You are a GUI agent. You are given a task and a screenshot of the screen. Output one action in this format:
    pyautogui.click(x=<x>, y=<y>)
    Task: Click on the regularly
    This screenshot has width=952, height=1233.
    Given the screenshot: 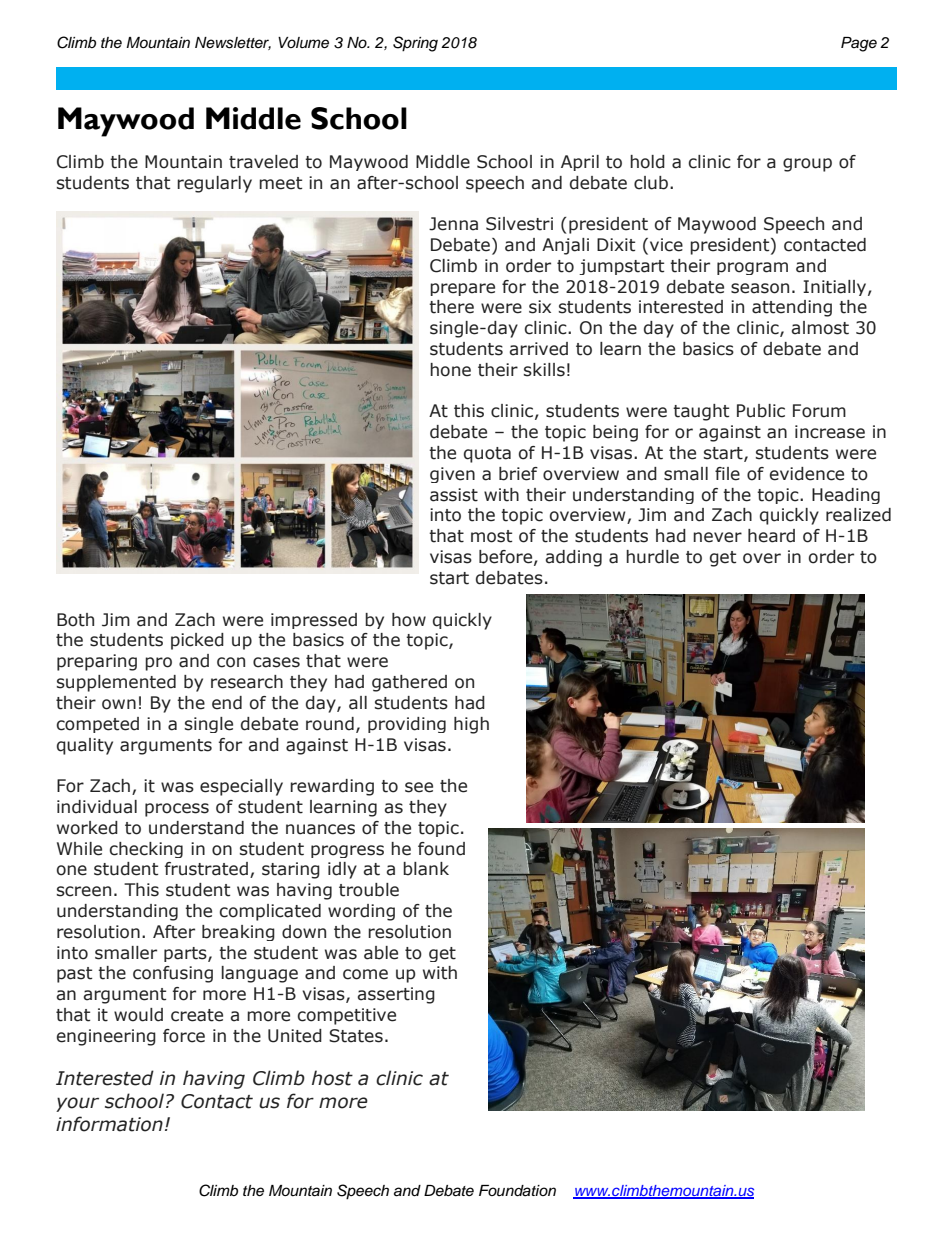 What is the action you would take?
    pyautogui.click(x=214, y=184)
